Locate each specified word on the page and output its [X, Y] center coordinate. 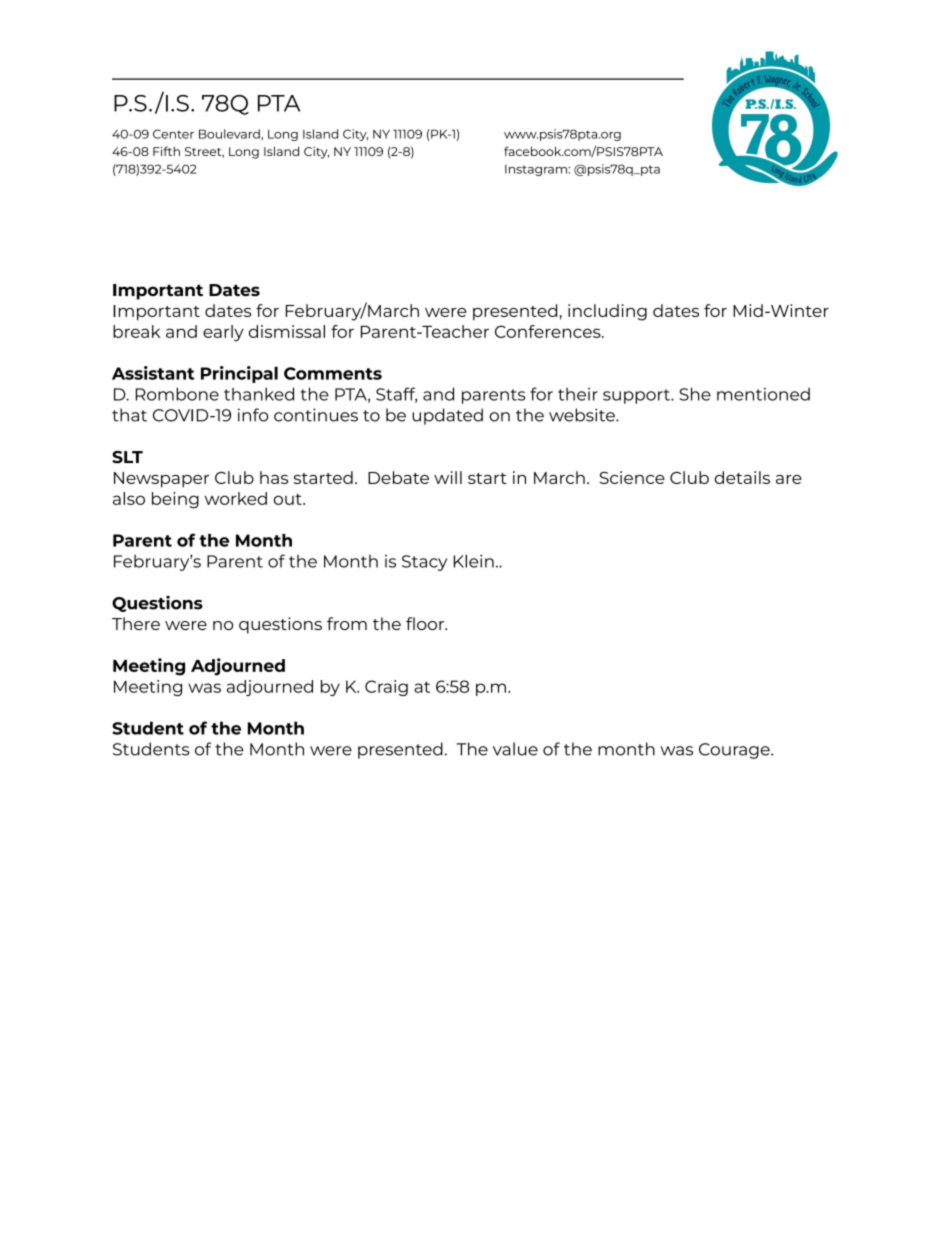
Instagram [537, 170]
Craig [386, 688]
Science [632, 477]
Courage [735, 751]
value [515, 749]
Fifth [166, 151]
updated [447, 416]
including [607, 312]
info [253, 415]
